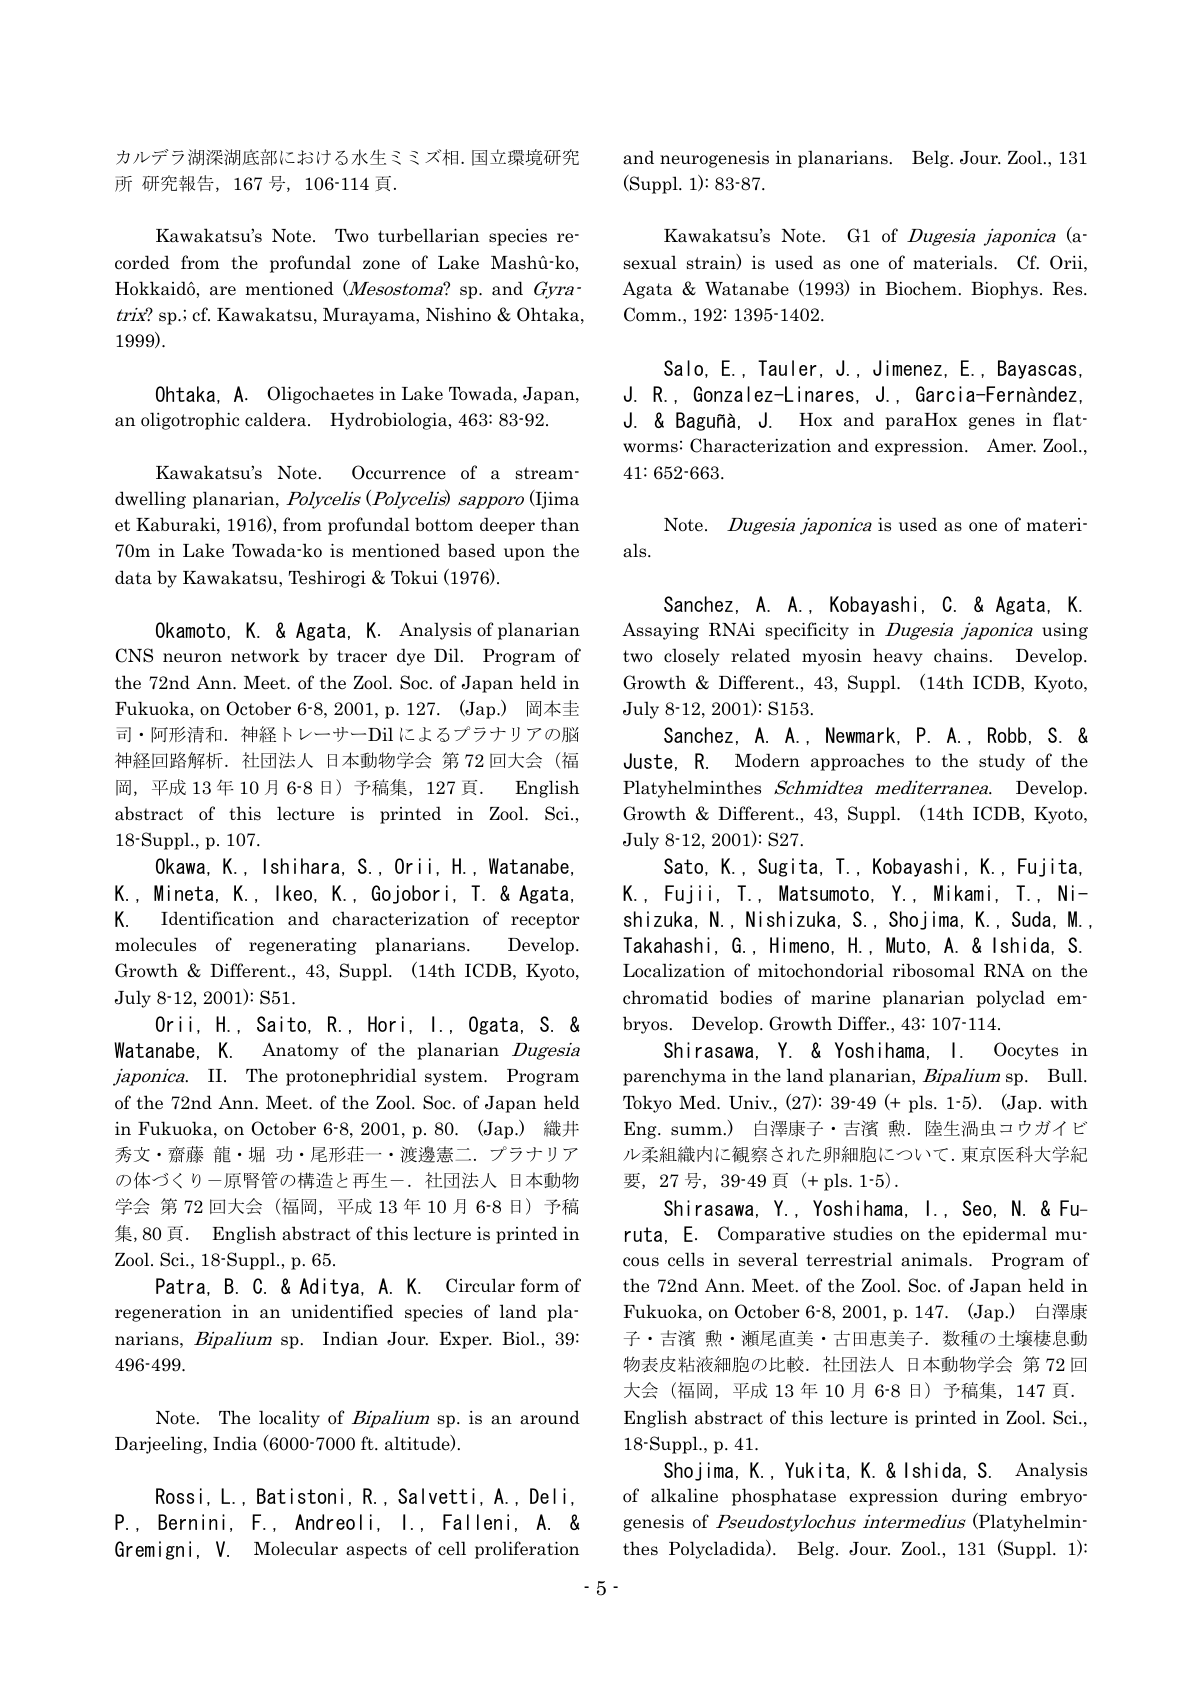  What do you see at coordinates (133, 577) in the document?
I see `data` at bounding box center [133, 577].
